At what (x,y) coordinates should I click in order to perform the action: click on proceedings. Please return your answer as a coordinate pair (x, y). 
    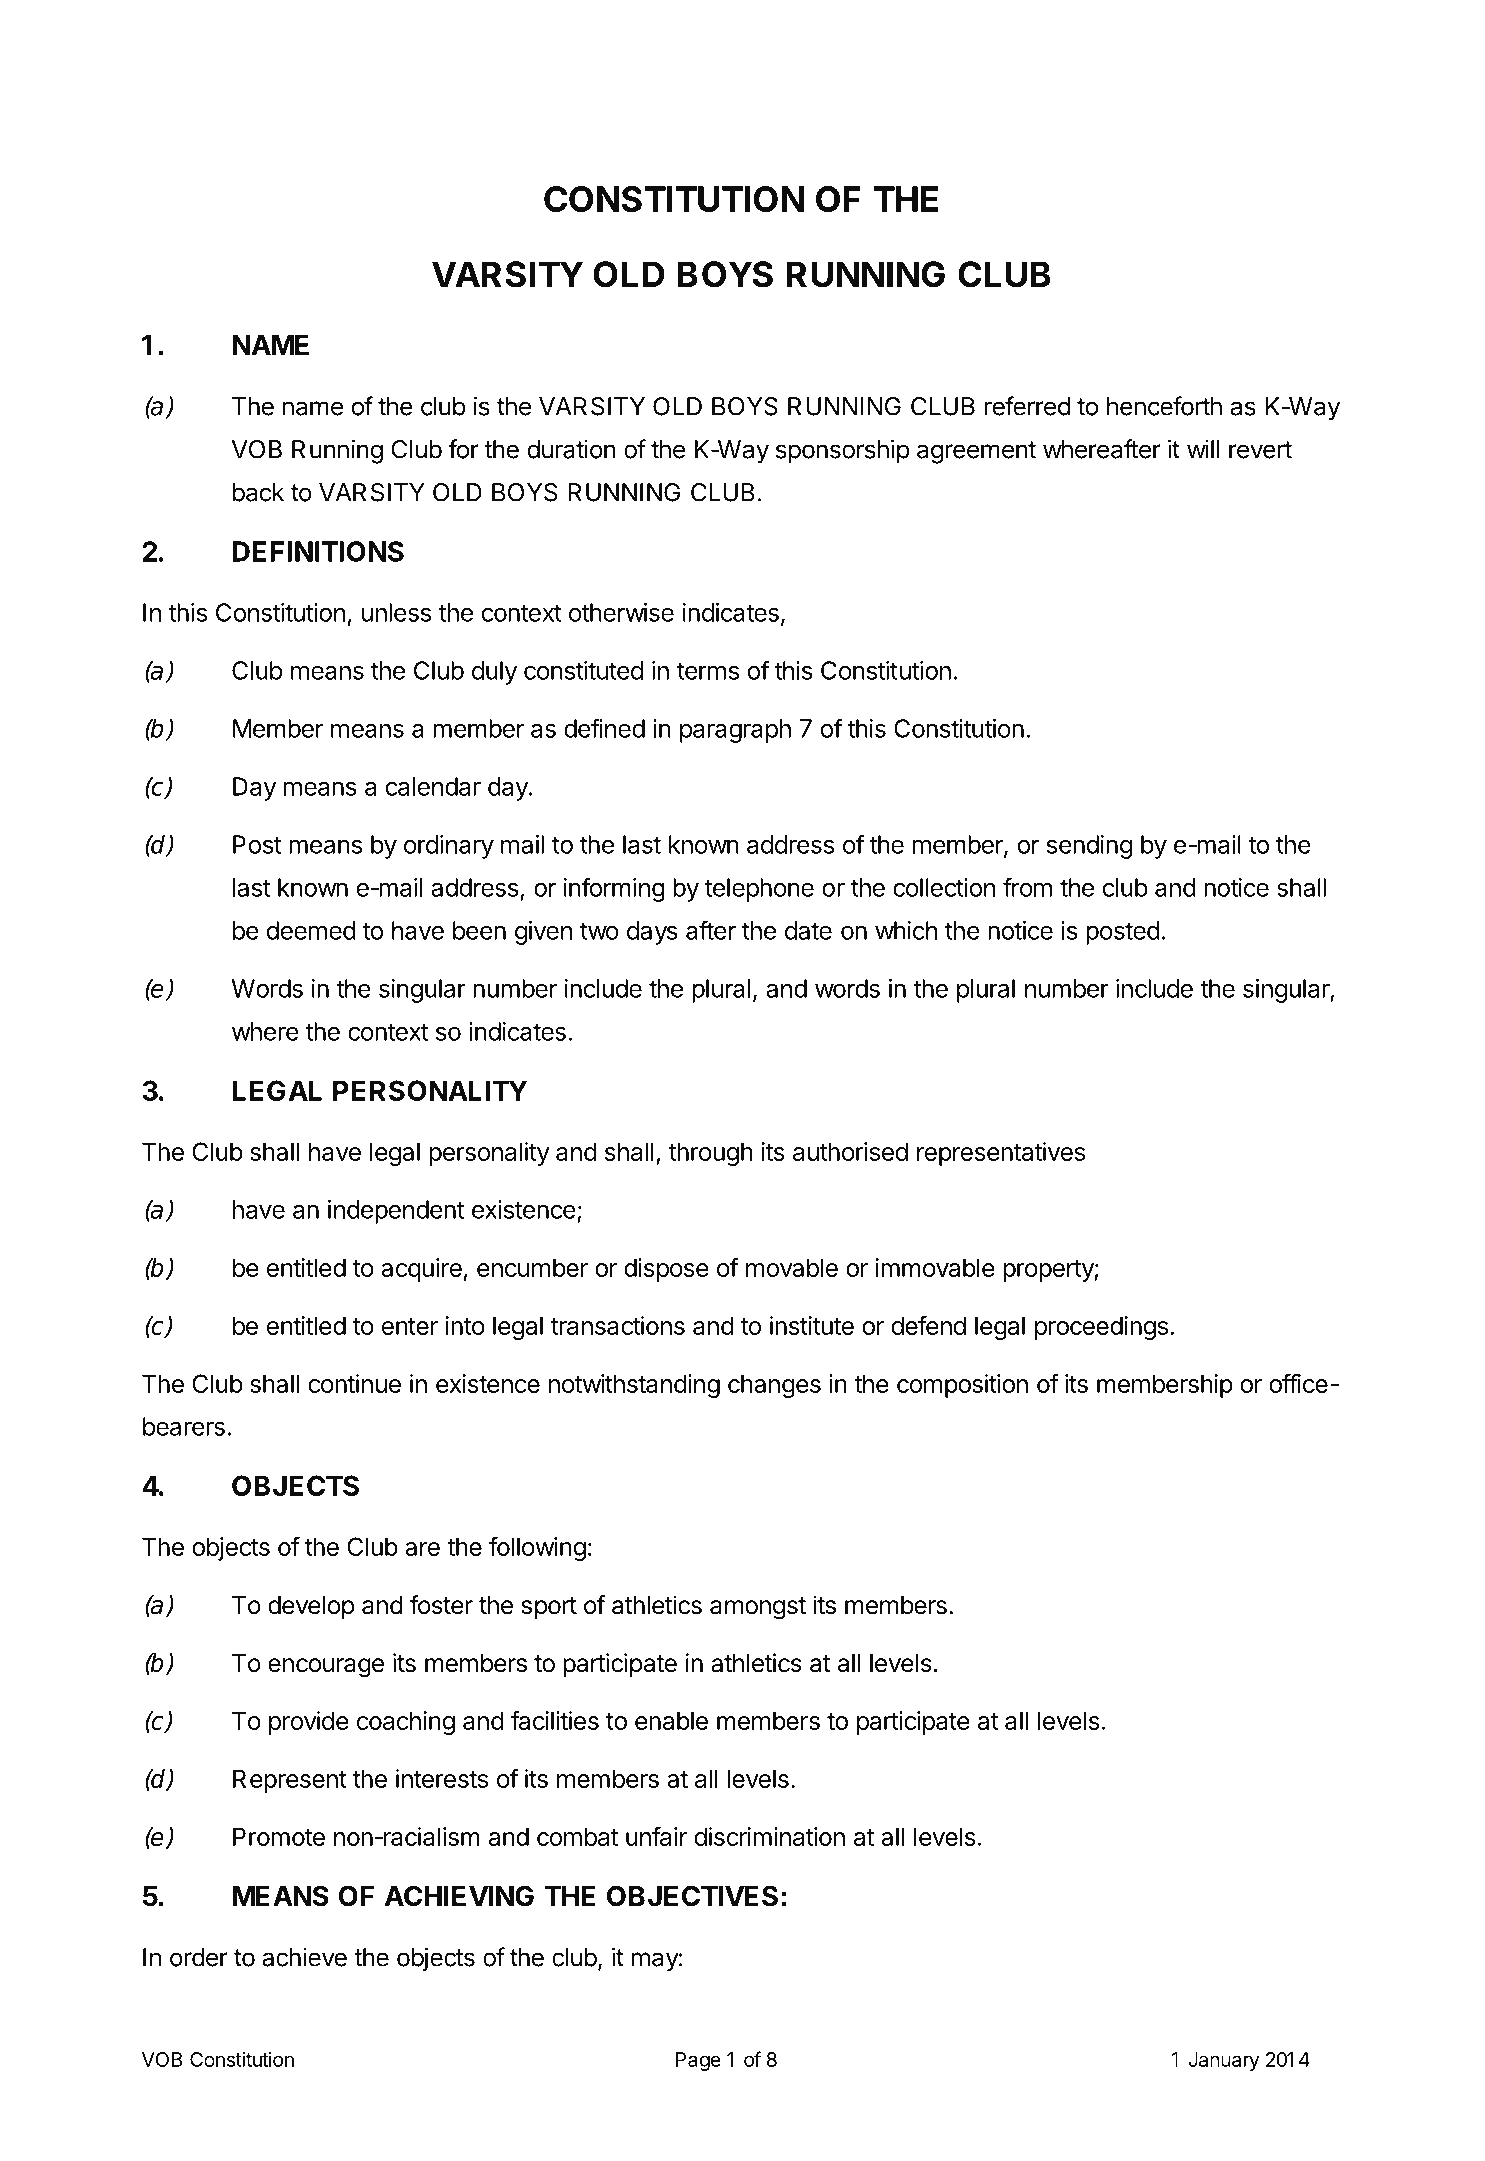
    Looking at the image, I should click on (1101, 1328).
